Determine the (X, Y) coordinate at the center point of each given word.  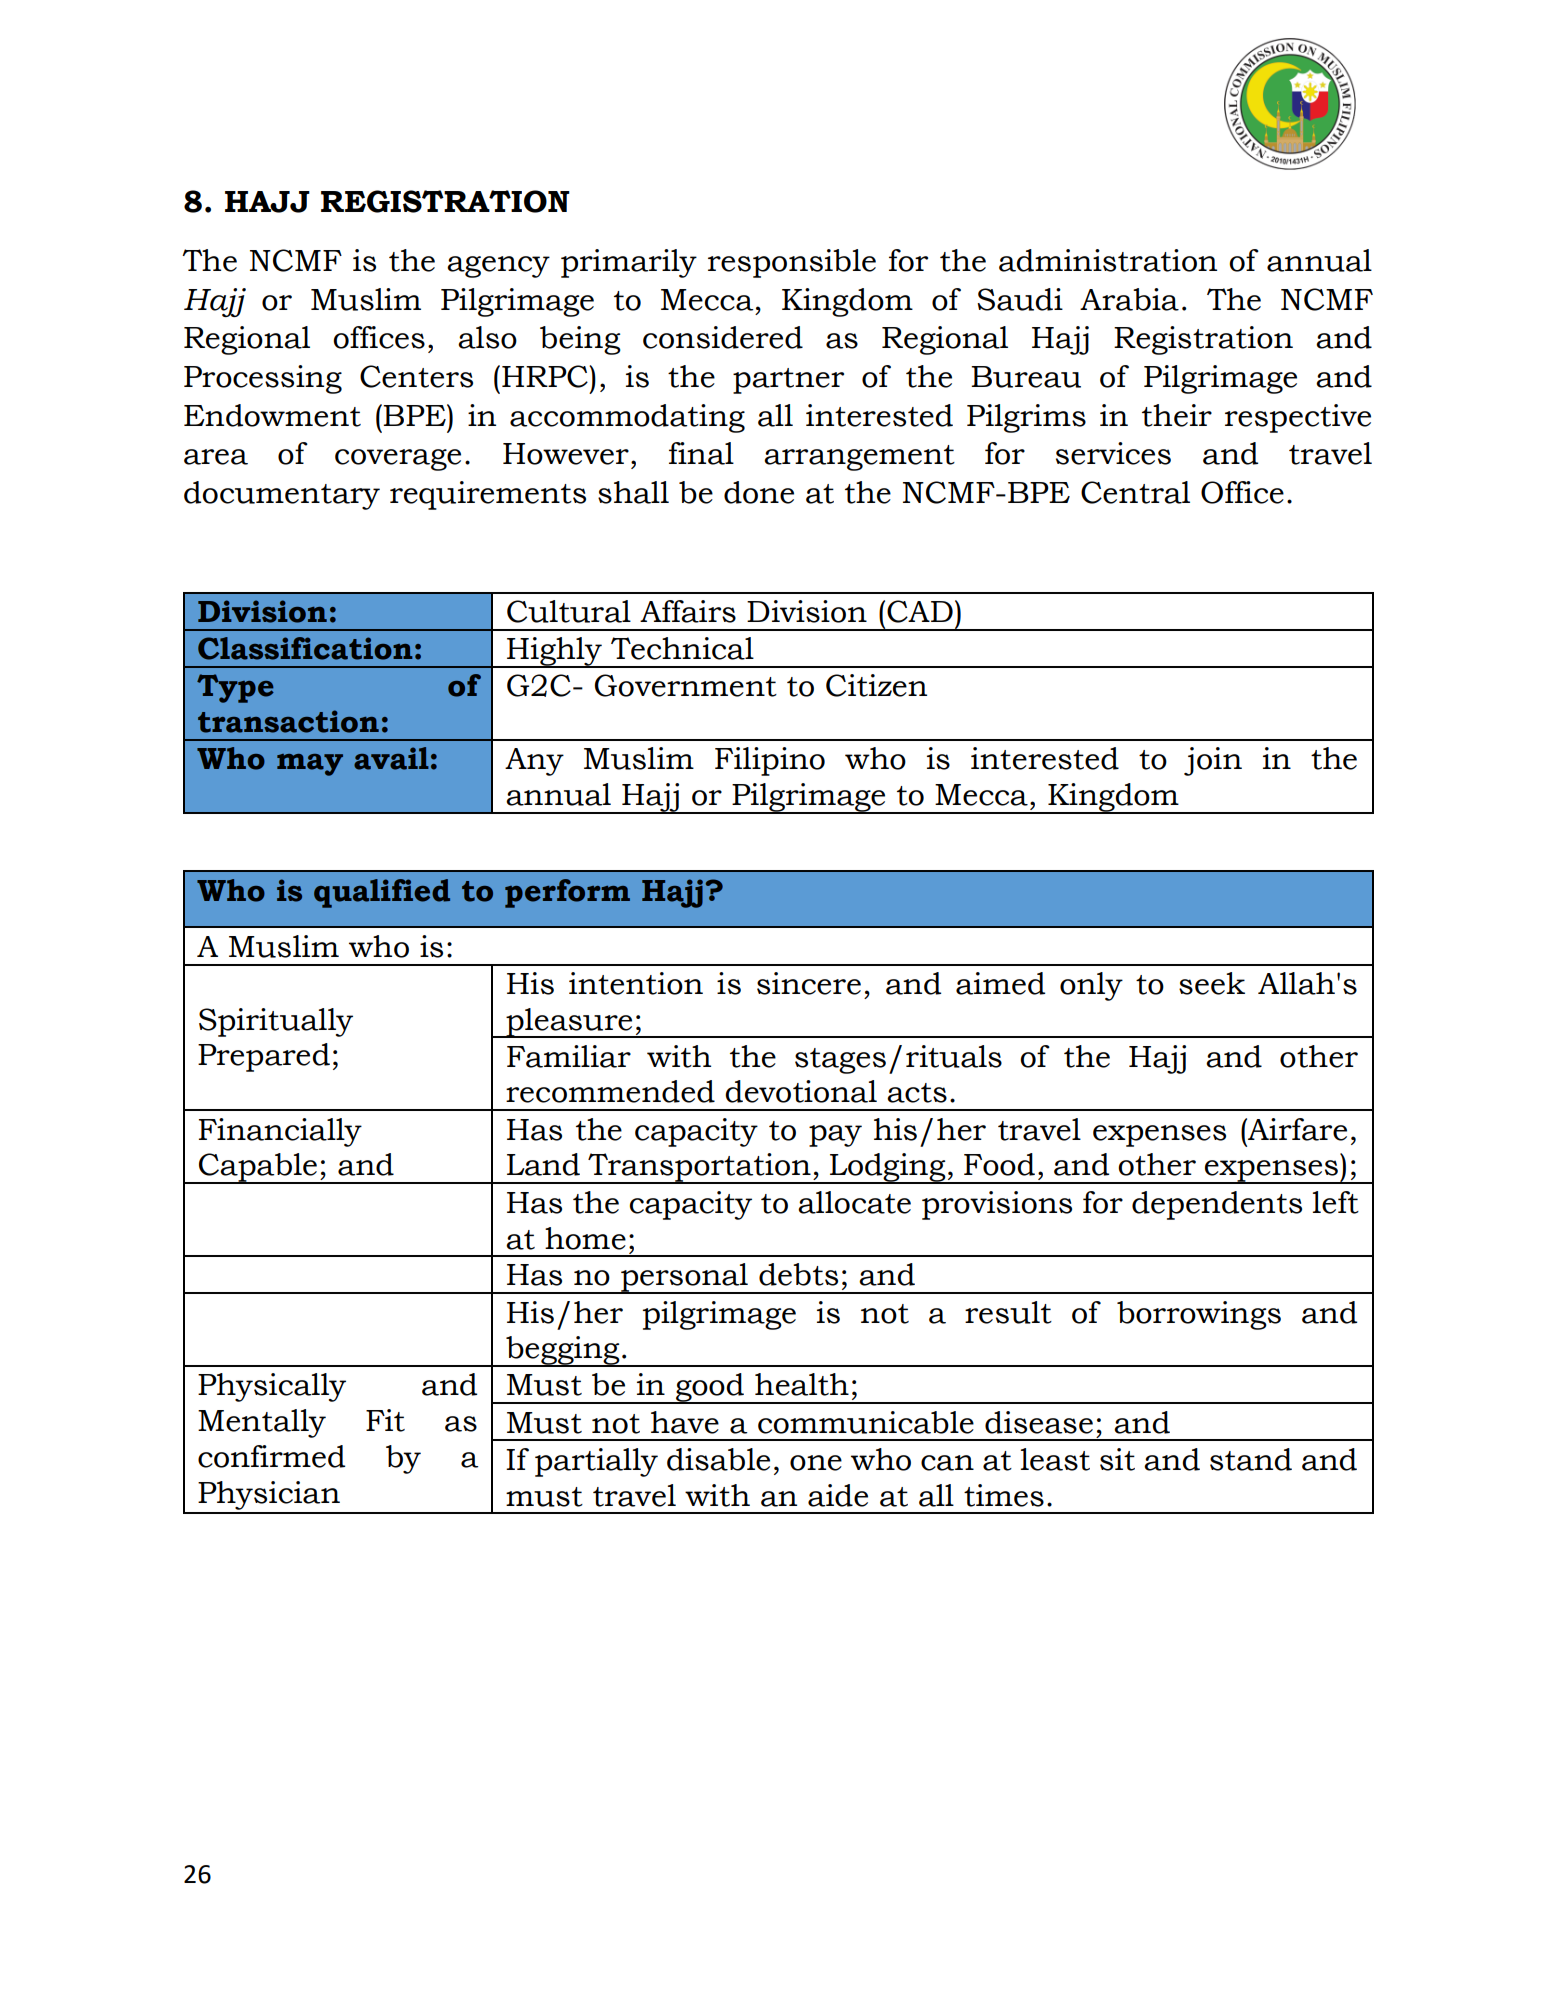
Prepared (264, 1057)
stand (1251, 1459)
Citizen (876, 685)
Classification (305, 648)
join (1213, 761)
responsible (792, 263)
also (487, 337)
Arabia (1129, 299)
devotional (801, 1091)
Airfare (1296, 1129)
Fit (385, 1420)
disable (718, 1459)
